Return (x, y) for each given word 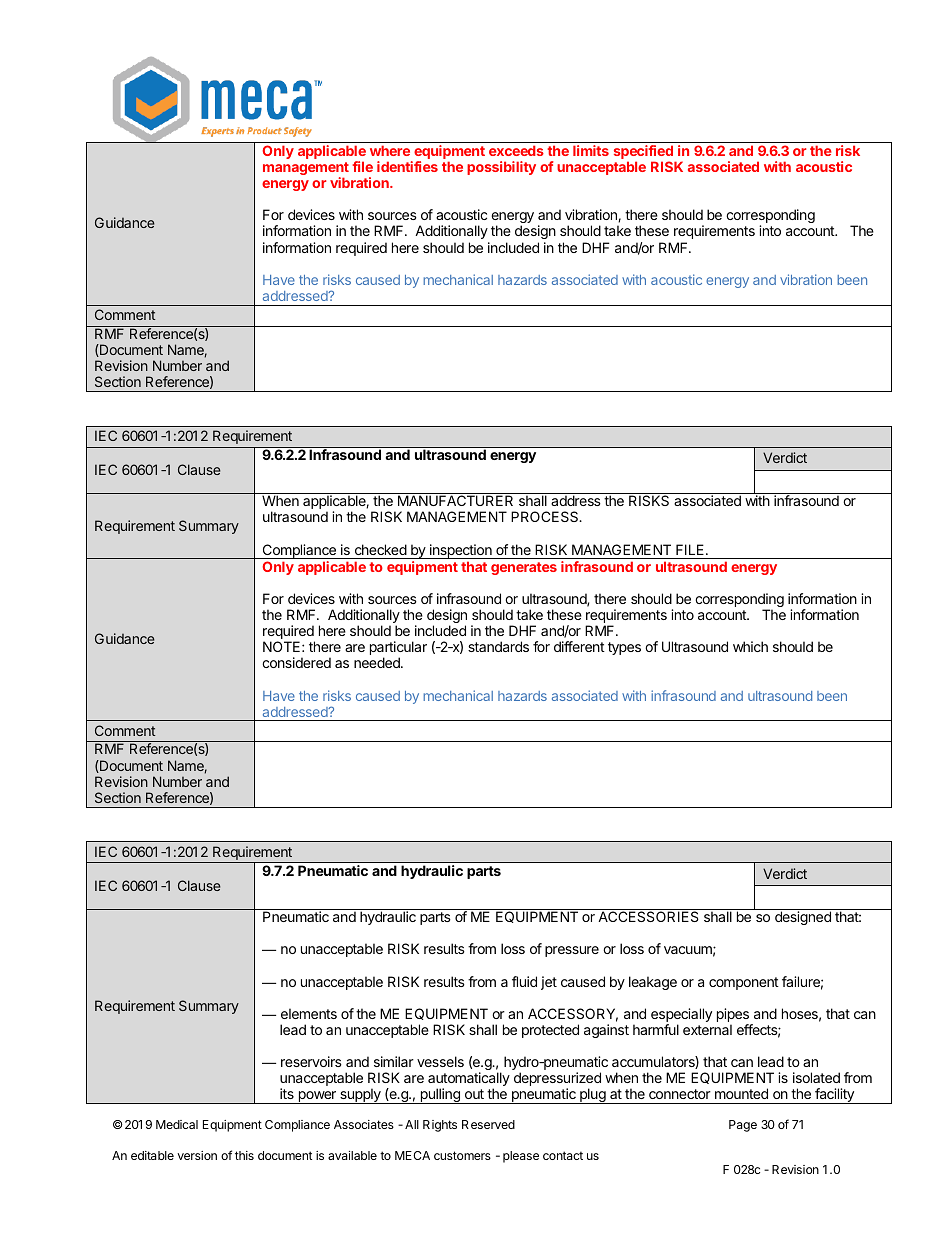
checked (381, 549)
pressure (572, 951)
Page (743, 1126)
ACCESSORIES (648, 916)
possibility (501, 168)
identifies (407, 166)
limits (591, 150)
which (750, 646)
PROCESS (546, 516)
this (244, 1155)
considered (296, 662)
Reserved (488, 1124)
